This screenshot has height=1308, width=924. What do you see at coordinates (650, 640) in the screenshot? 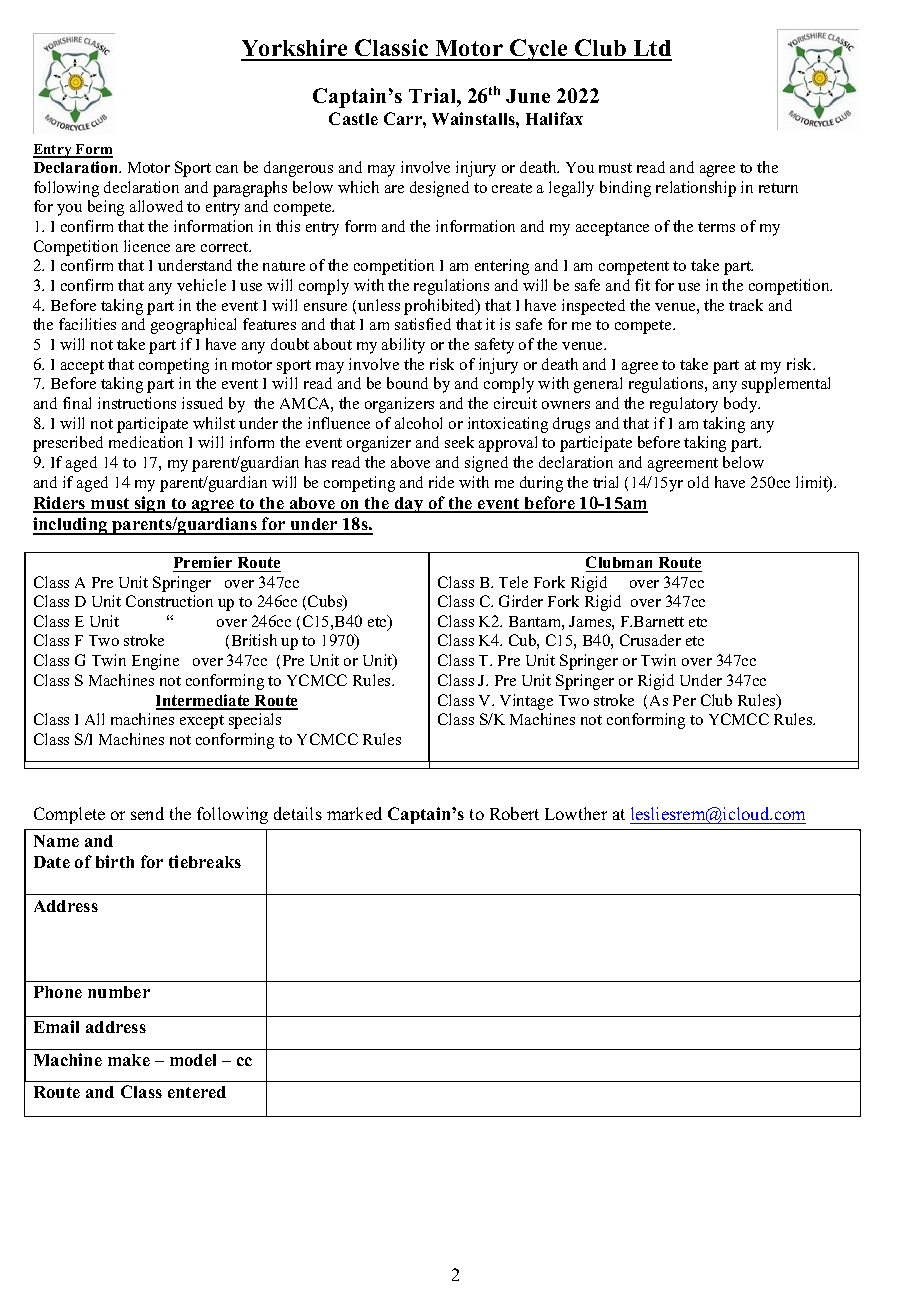
I see `Crusader` at bounding box center [650, 640].
